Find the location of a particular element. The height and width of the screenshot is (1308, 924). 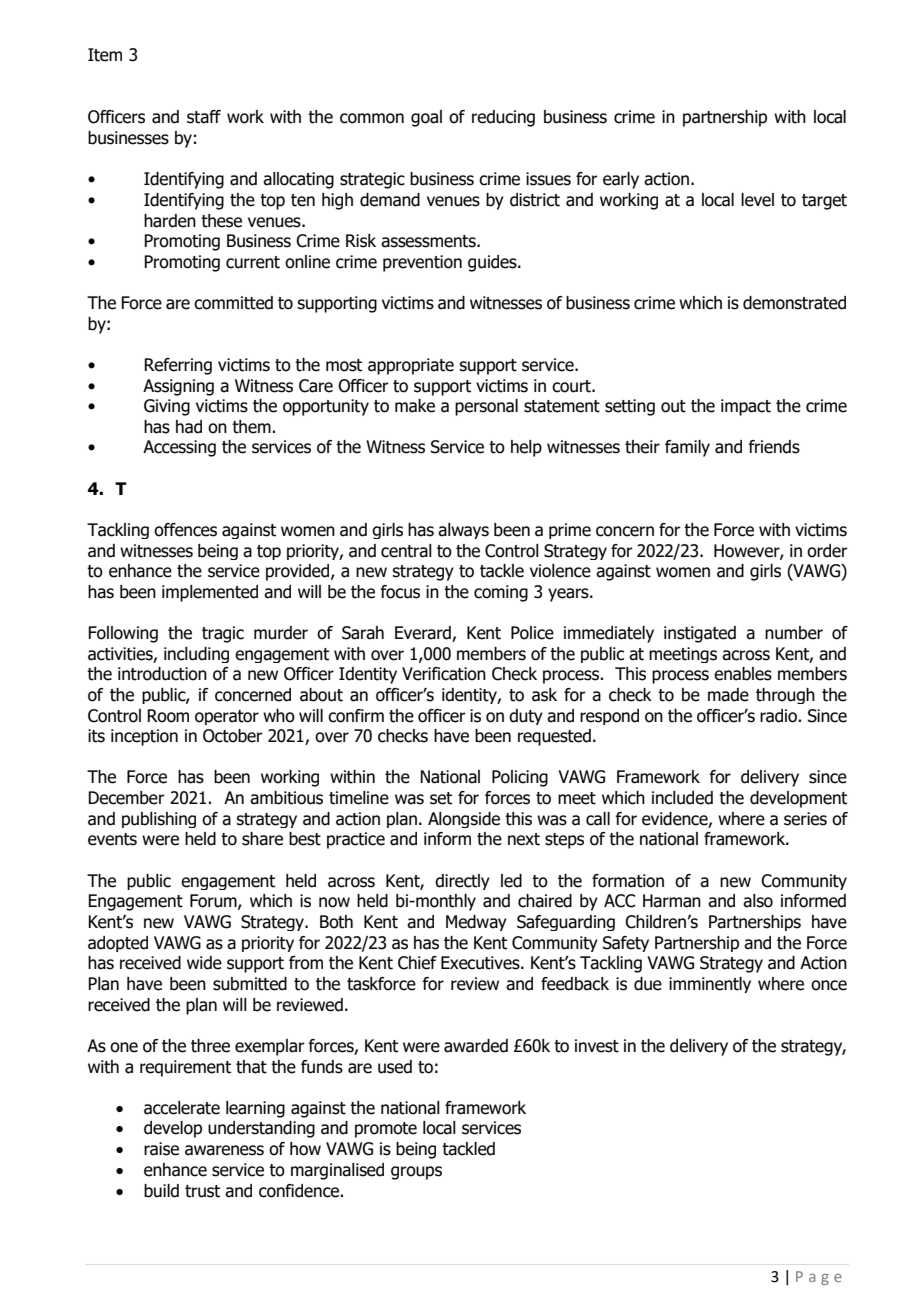

instigated is located at coordinates (700, 634).
